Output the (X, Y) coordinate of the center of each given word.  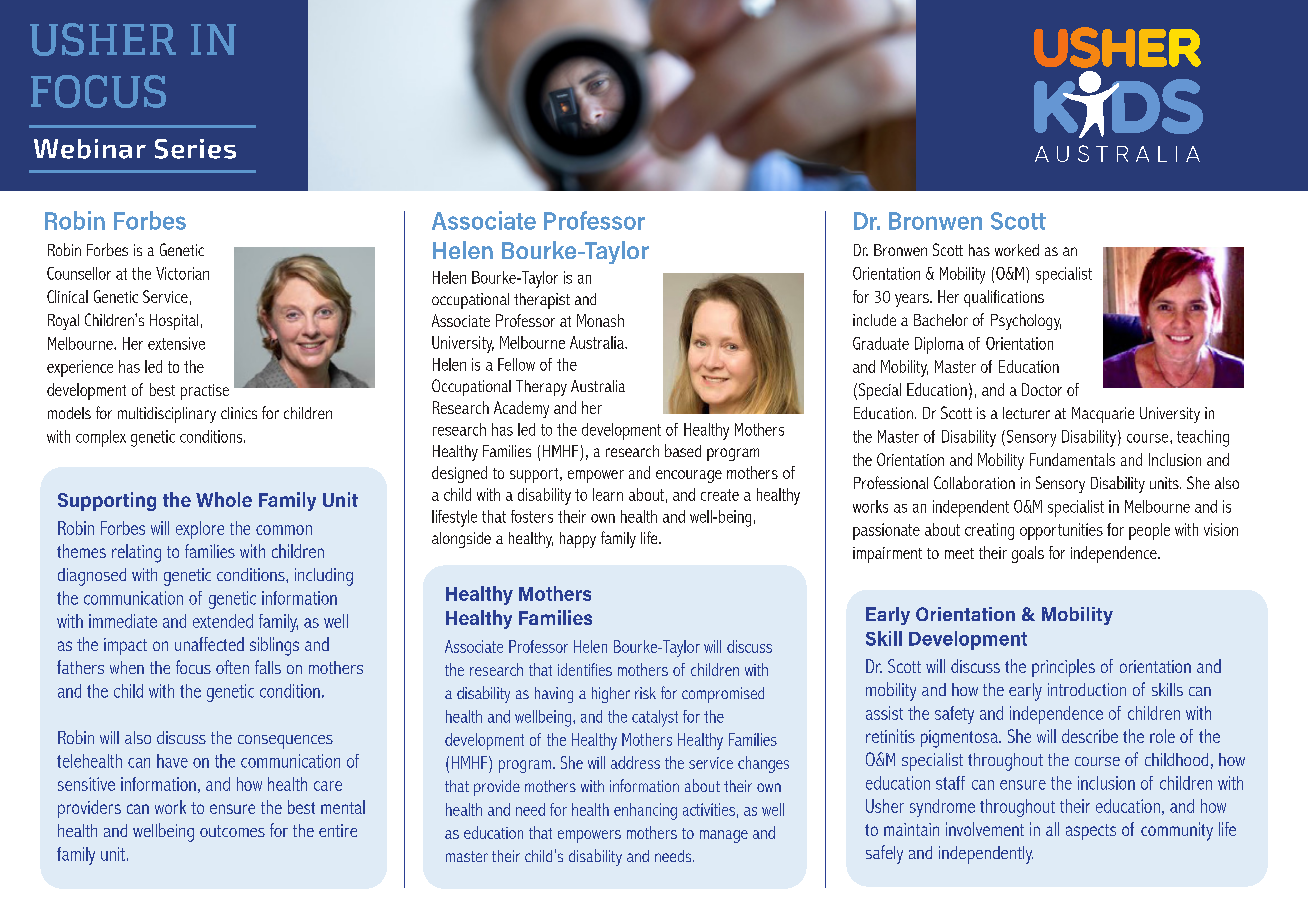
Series (195, 149)
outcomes (232, 831)
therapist (542, 301)
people (1149, 531)
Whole (224, 499)
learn (608, 494)
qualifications (1004, 298)
